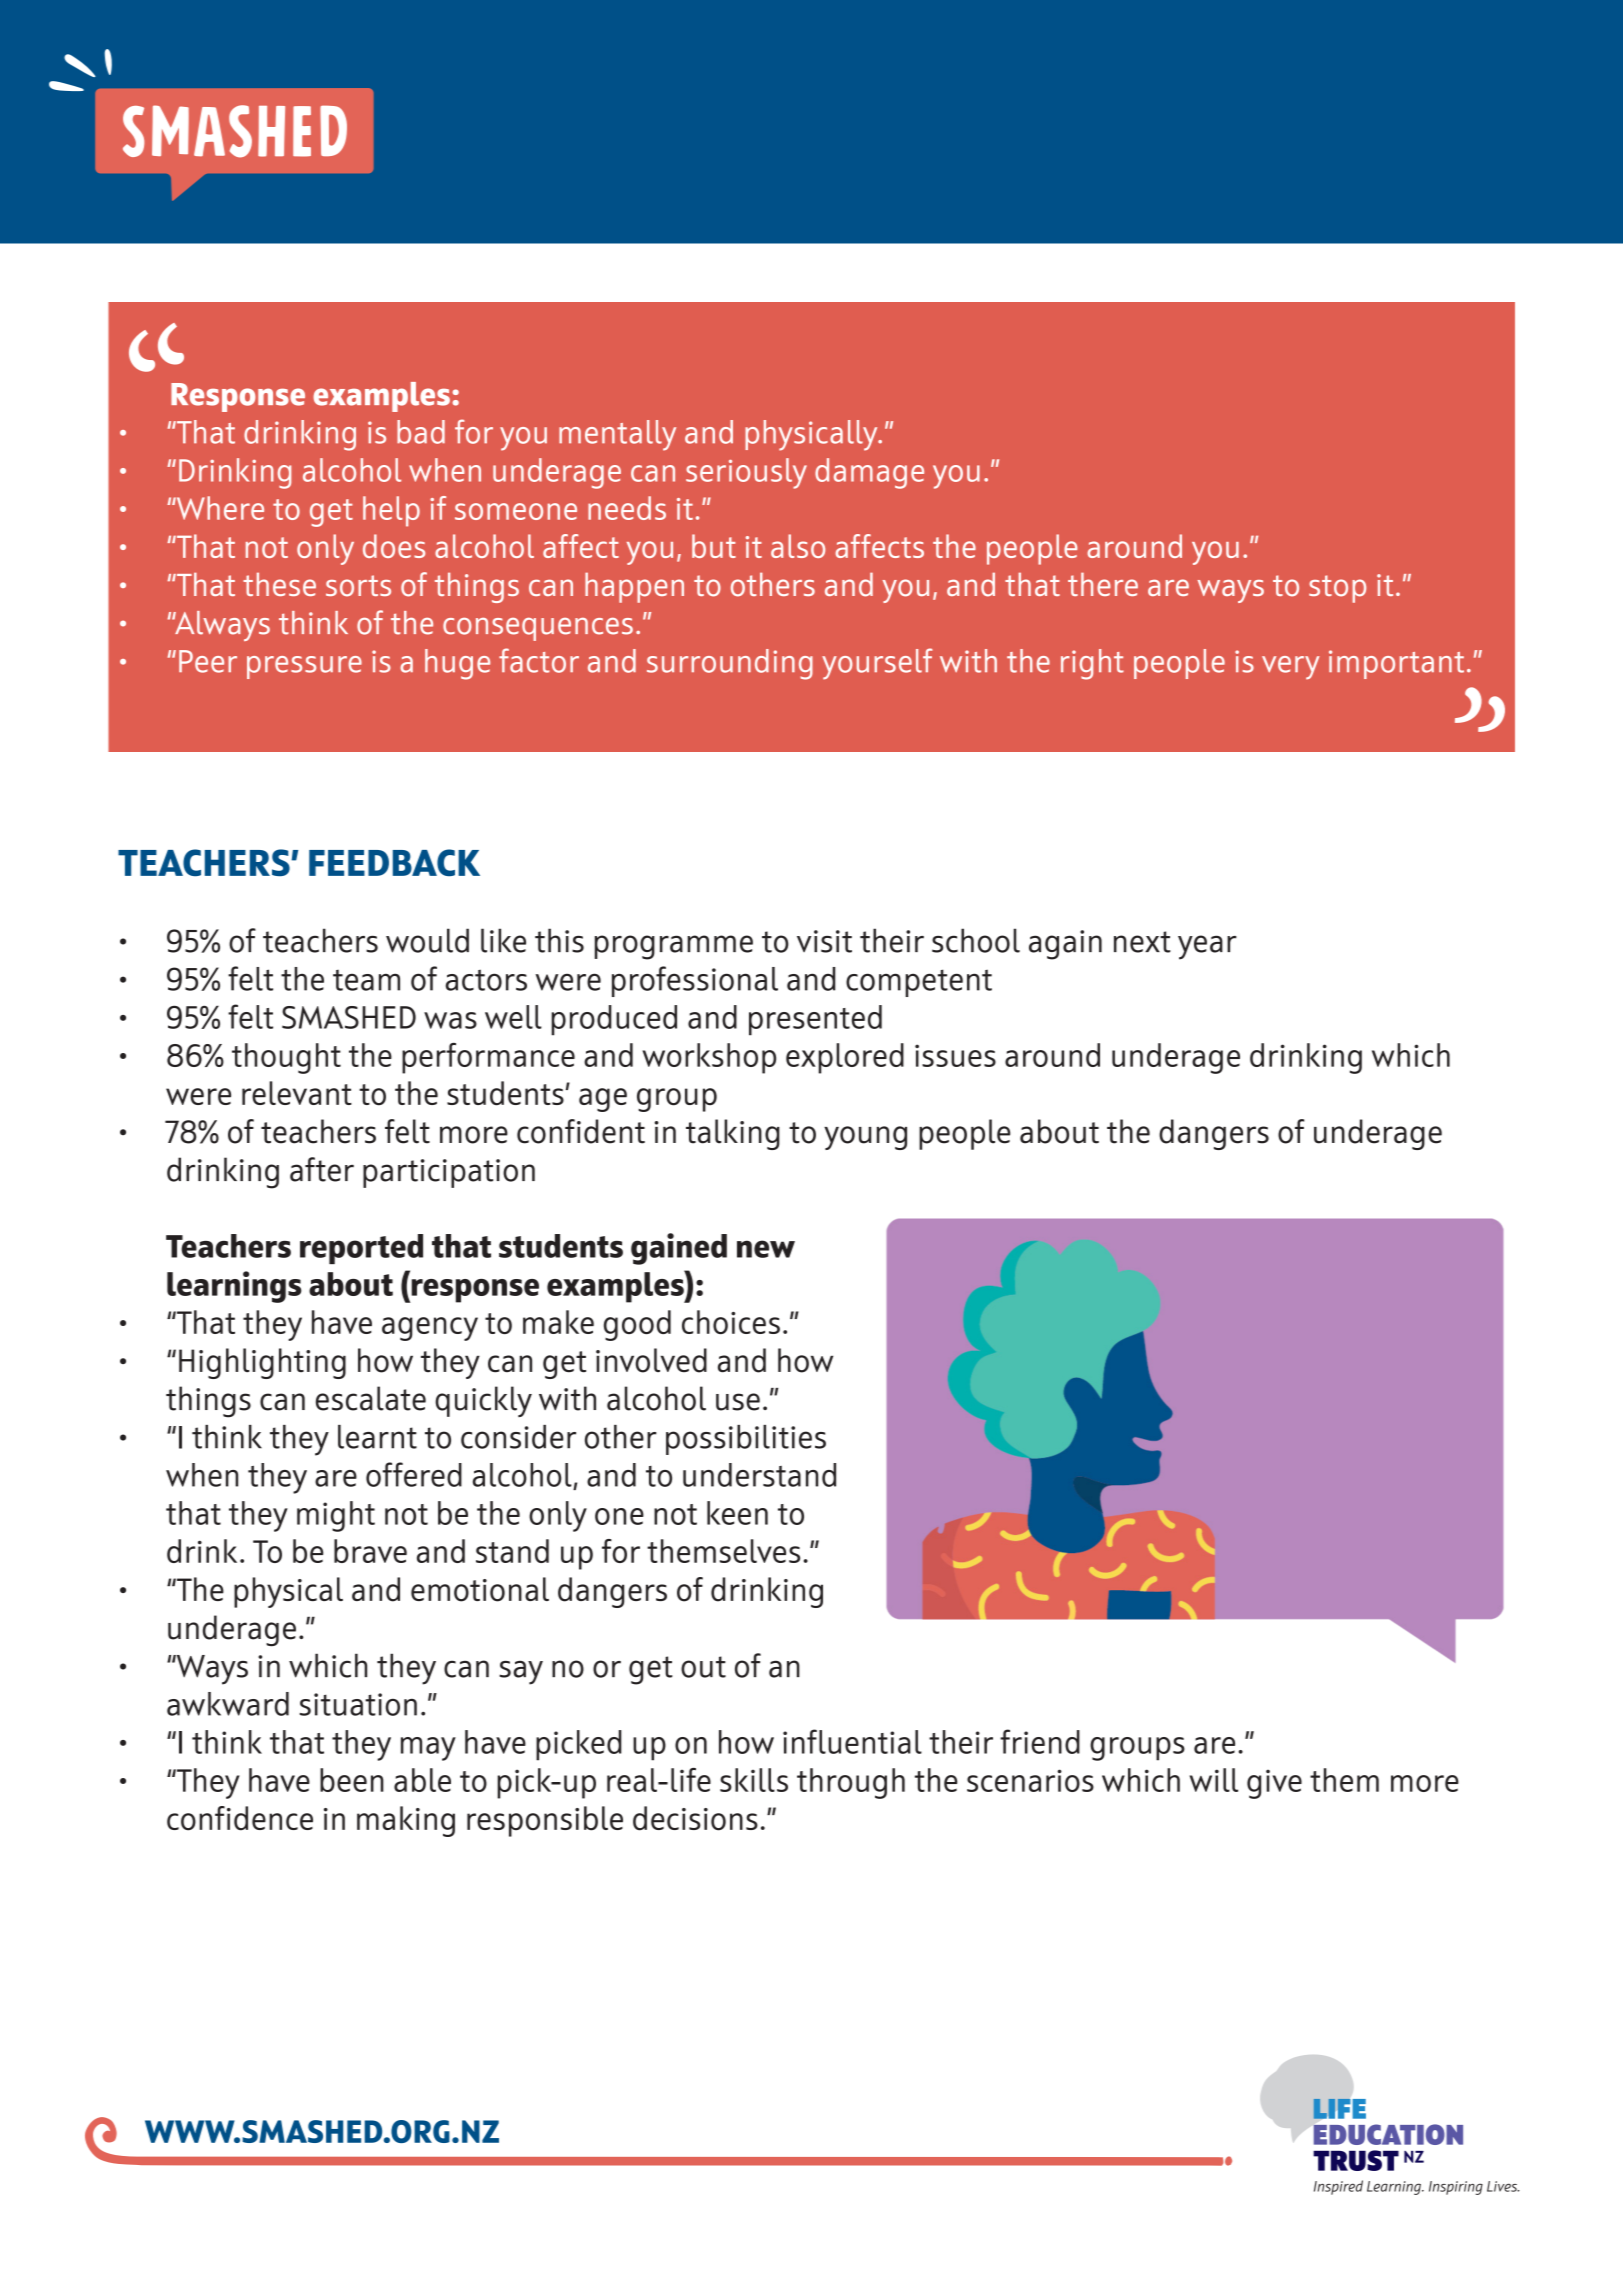  What do you see at coordinates (1274, 1784) in the screenshot?
I see `give` at bounding box center [1274, 1784].
